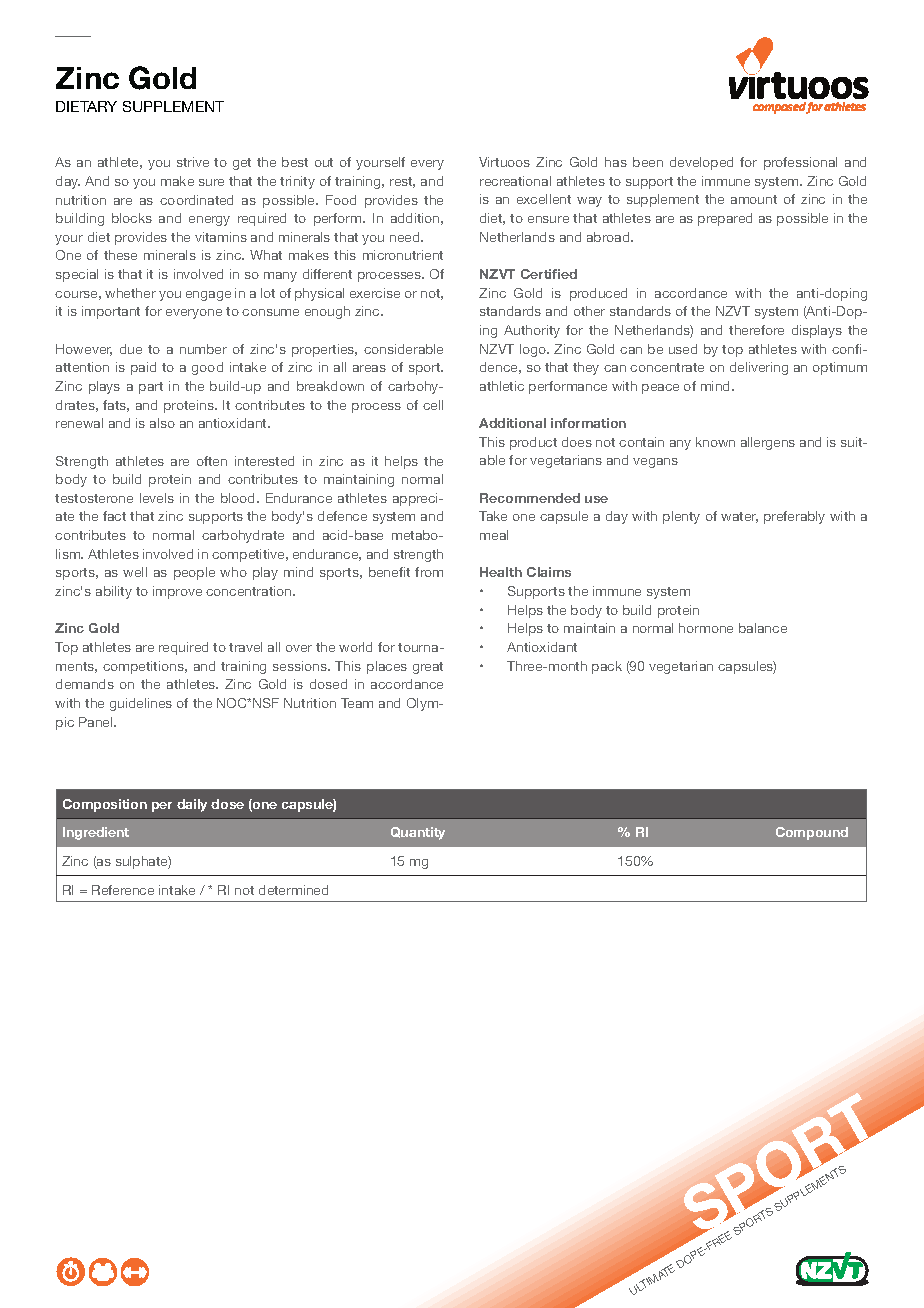  What do you see at coordinates (293, 890) in the page?
I see `determined` at bounding box center [293, 890].
